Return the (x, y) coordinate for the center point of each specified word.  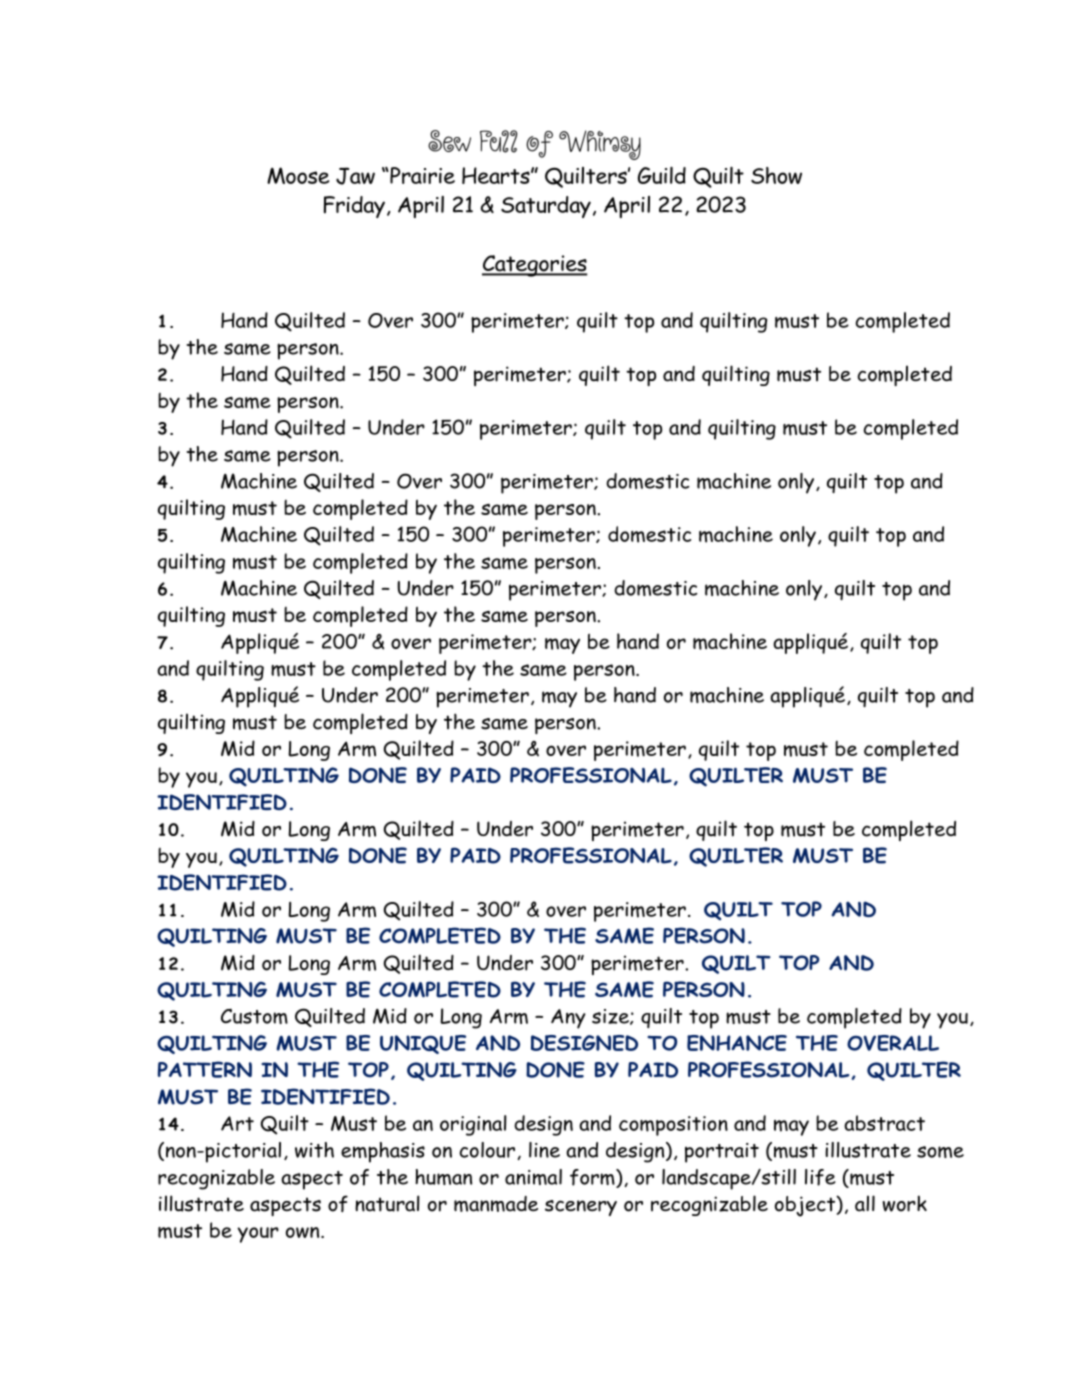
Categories (535, 266)
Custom (254, 1016)
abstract (884, 1123)
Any (568, 1019)
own (304, 1232)
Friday (354, 207)
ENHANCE (737, 1043)
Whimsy (600, 145)
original (473, 1125)
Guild (662, 175)
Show (776, 175)
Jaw (355, 176)
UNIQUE (423, 1044)
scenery (581, 1208)
